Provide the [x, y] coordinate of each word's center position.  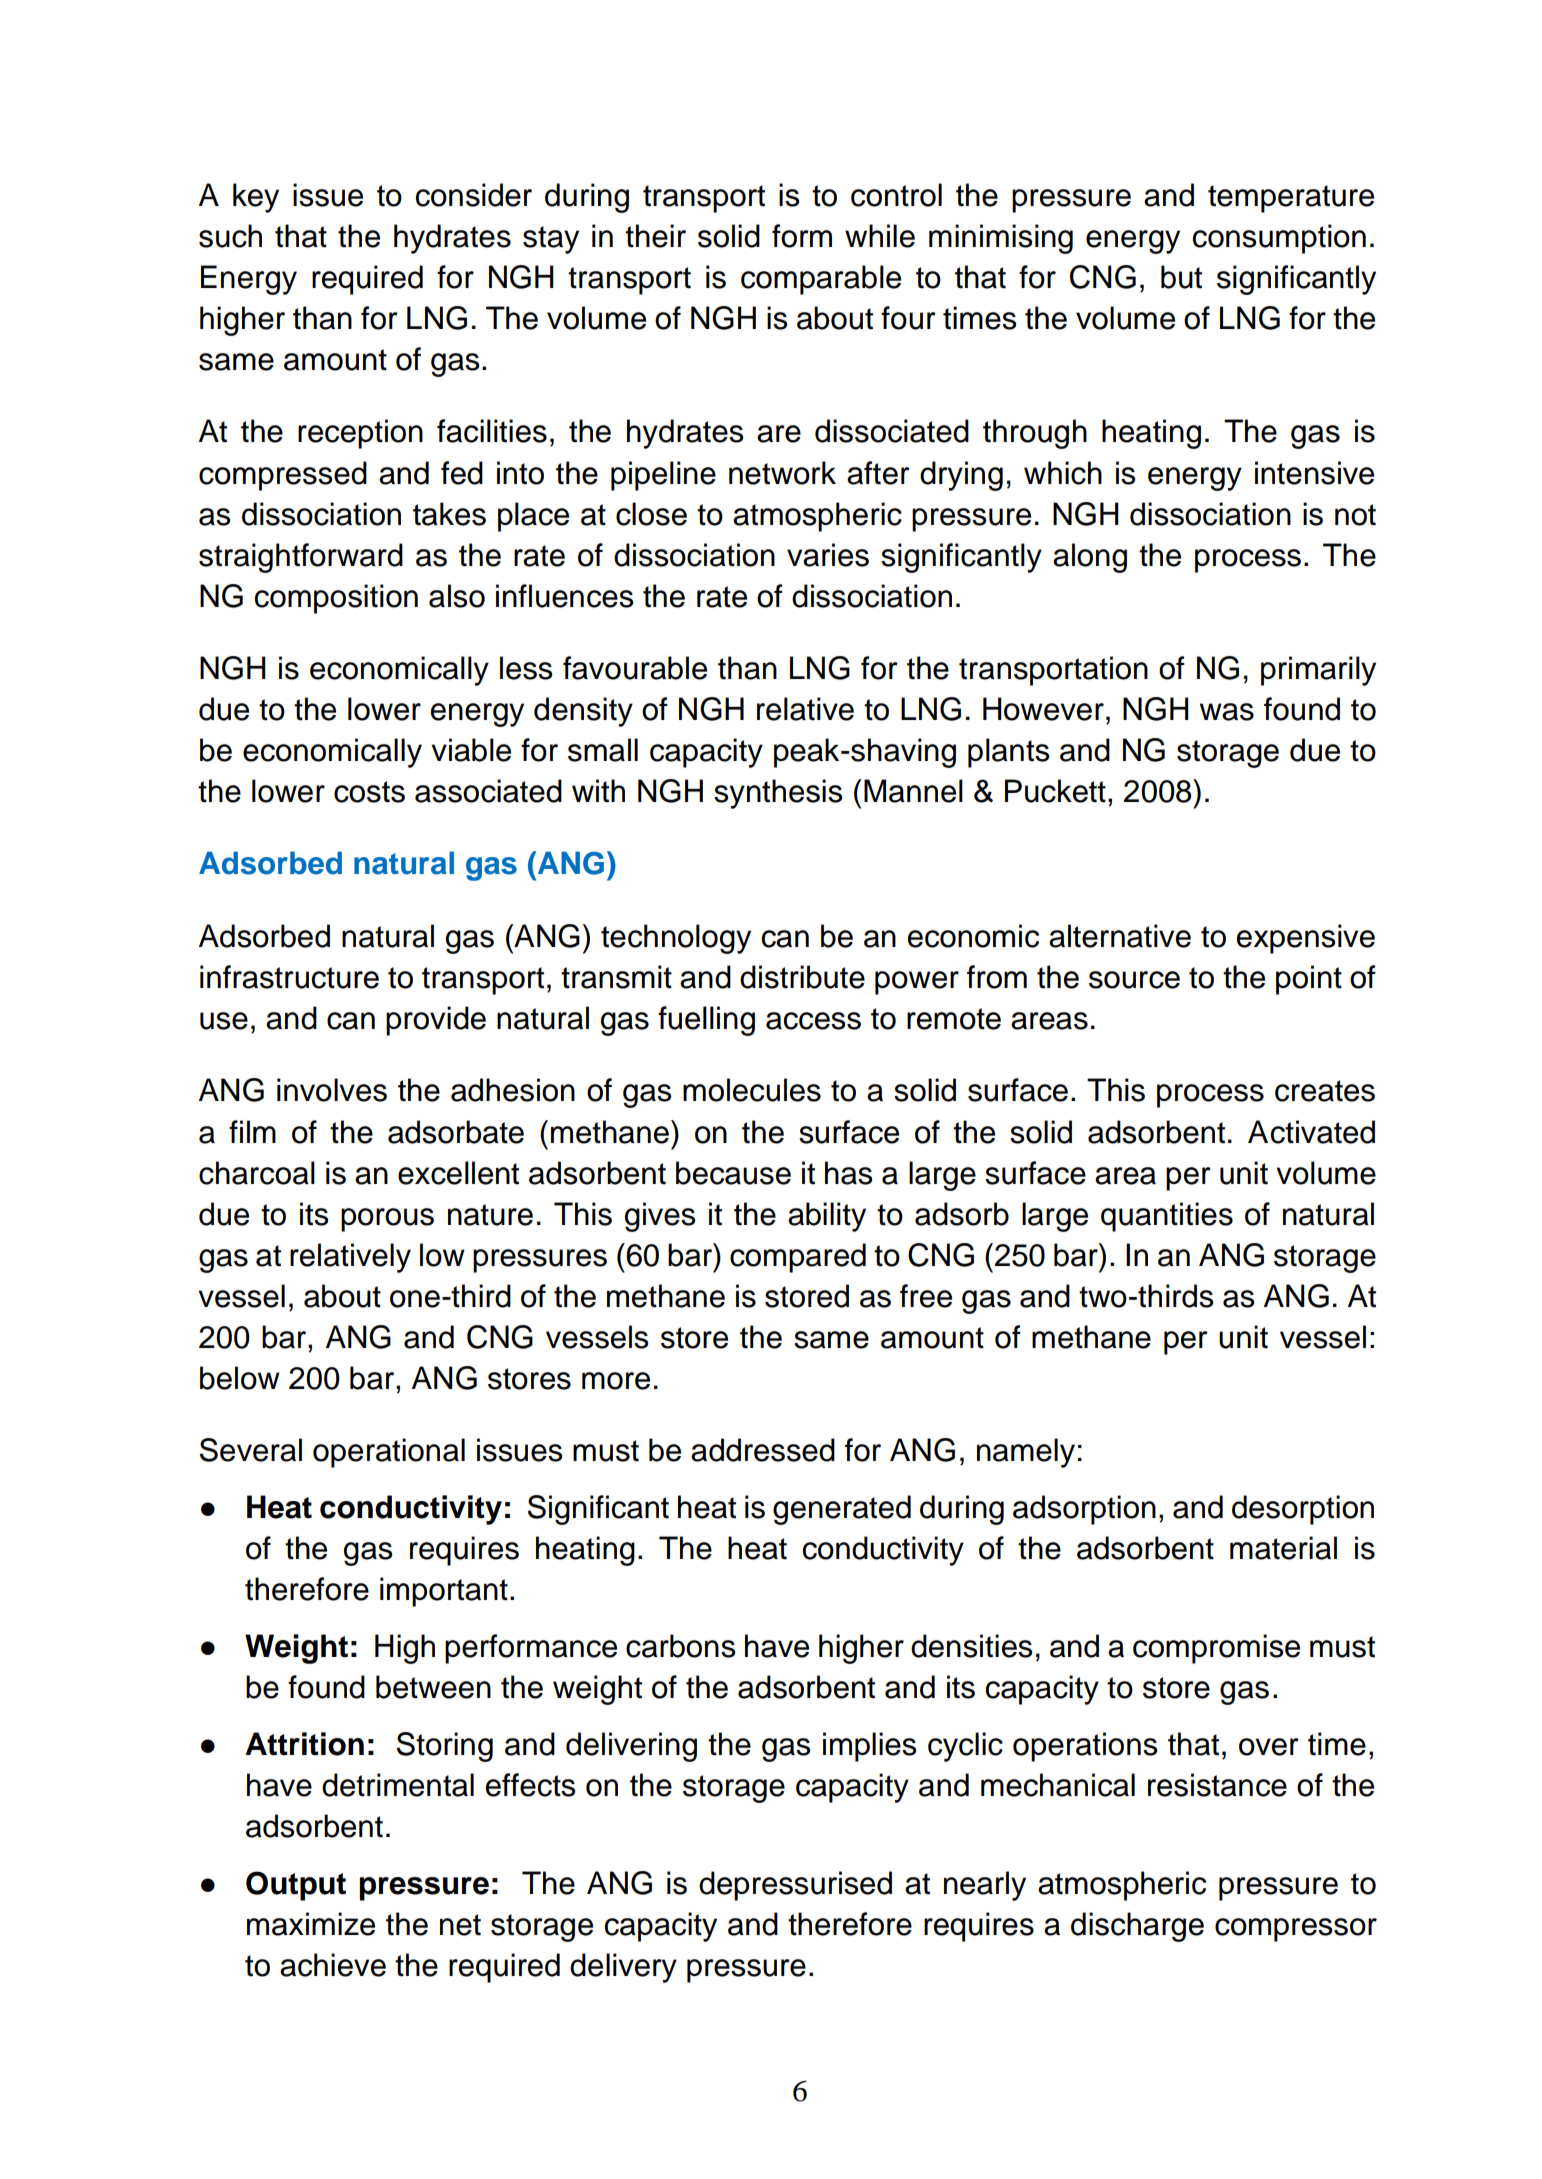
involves [332, 1090]
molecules [752, 1090]
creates [1325, 1091]
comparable [821, 280]
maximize [311, 1924]
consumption [1279, 239]
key [256, 198]
